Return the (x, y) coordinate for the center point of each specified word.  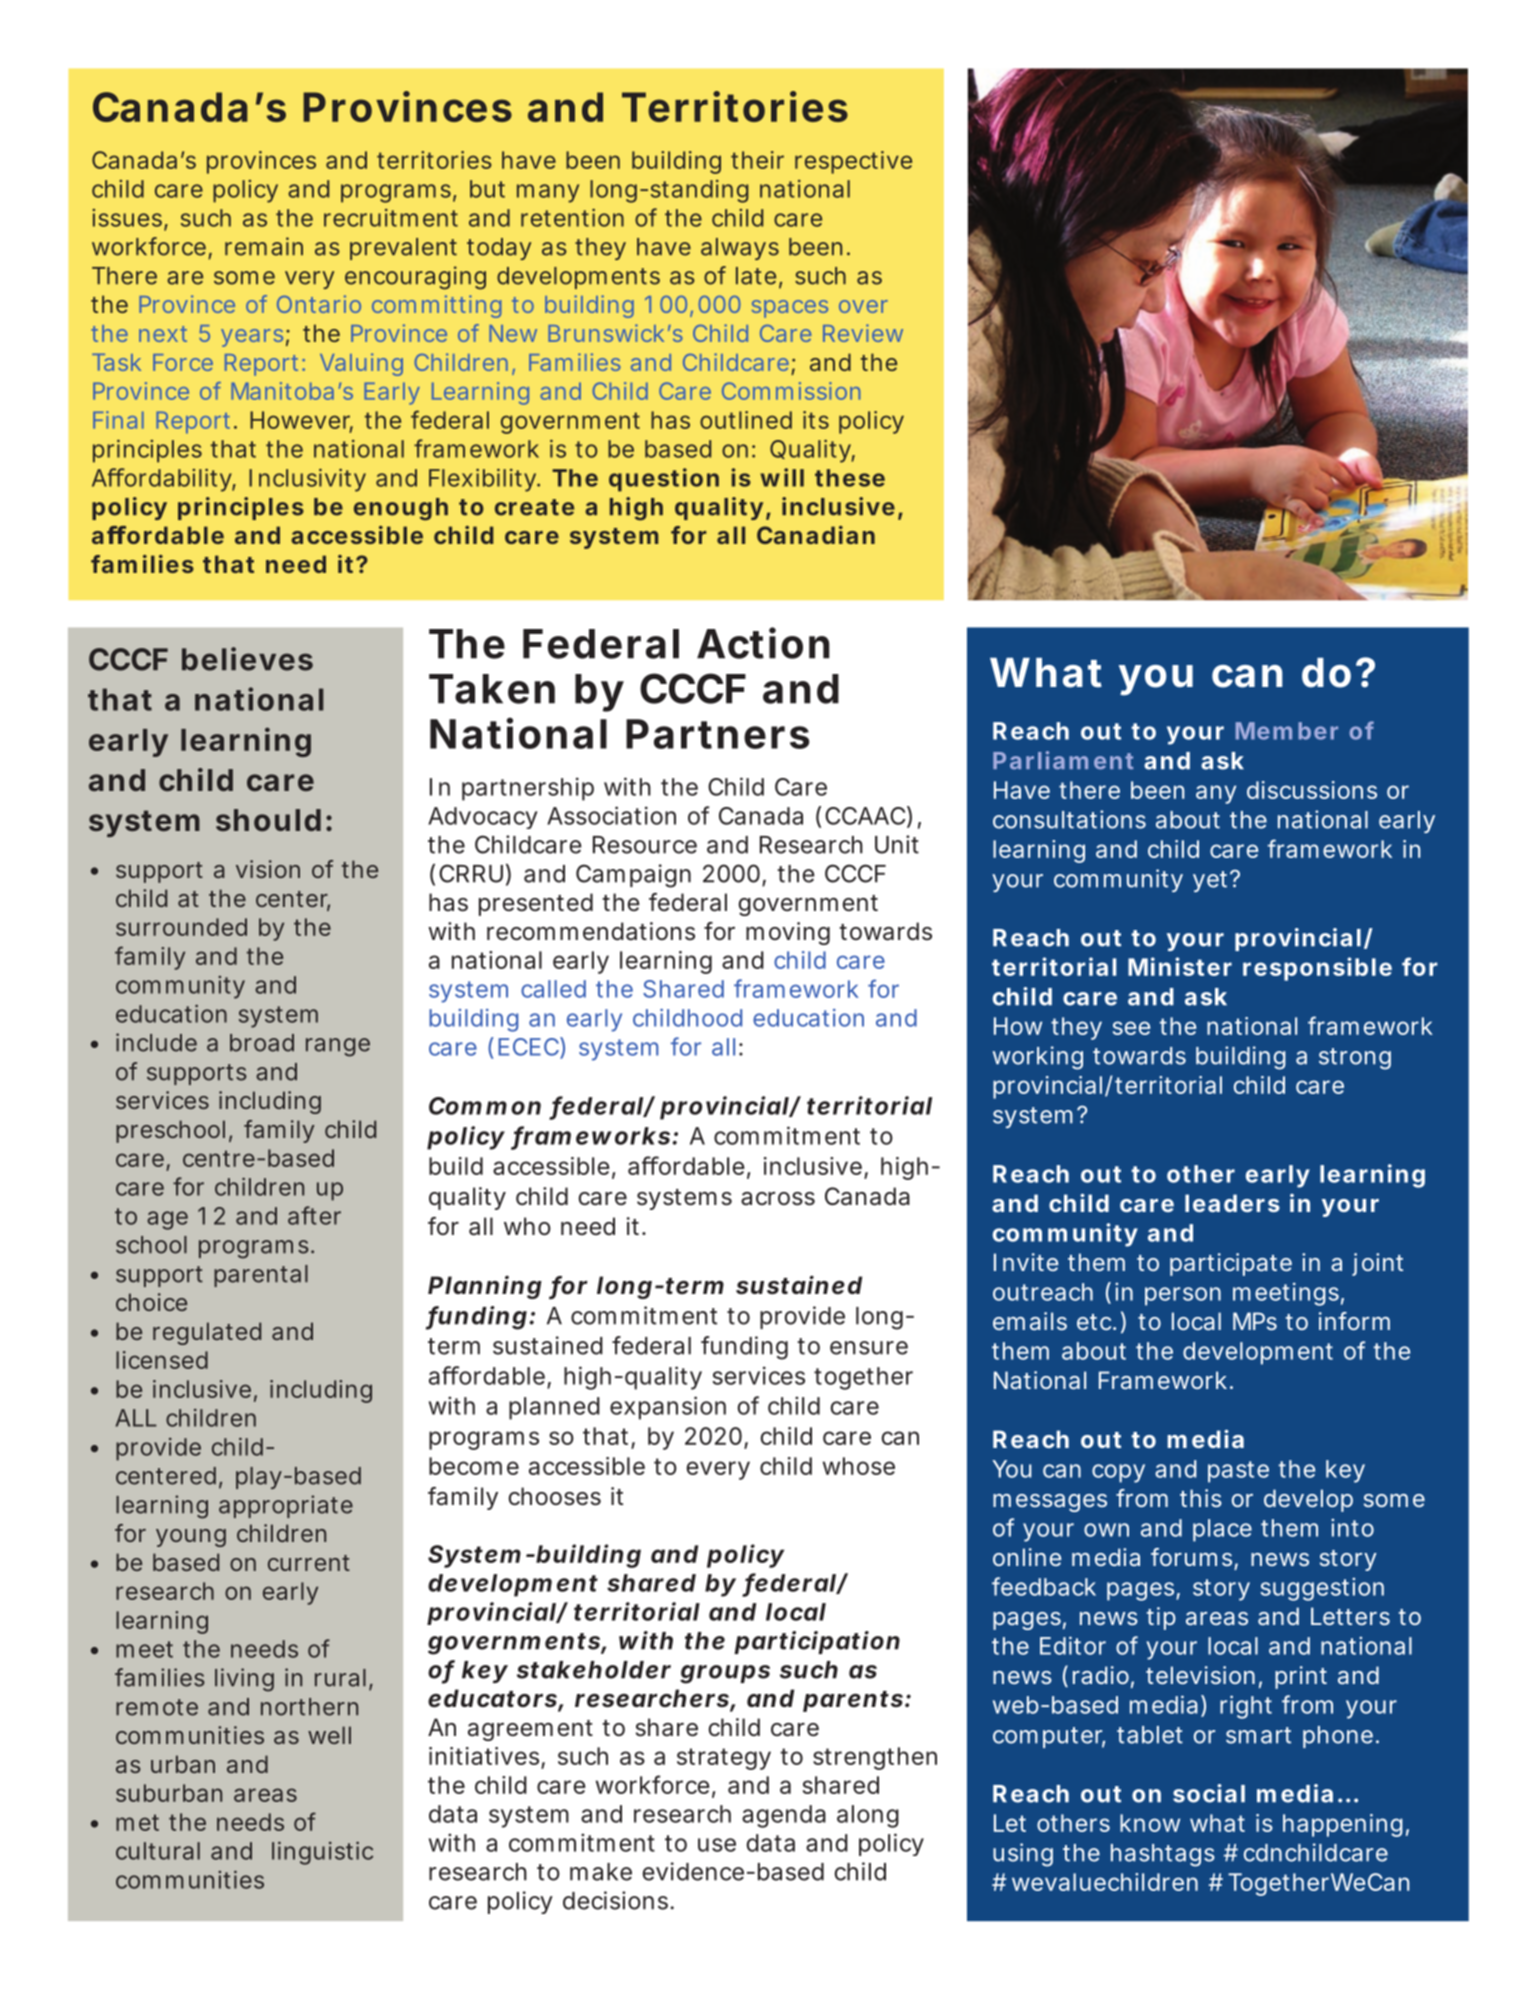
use (717, 1845)
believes (247, 659)
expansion (668, 1408)
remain (264, 246)
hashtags (1163, 1855)
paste (1238, 1472)
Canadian (816, 535)
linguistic (322, 1853)
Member (1287, 731)
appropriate (286, 1506)
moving (788, 933)
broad (262, 1043)
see (1131, 1028)
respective (853, 162)
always (740, 249)
